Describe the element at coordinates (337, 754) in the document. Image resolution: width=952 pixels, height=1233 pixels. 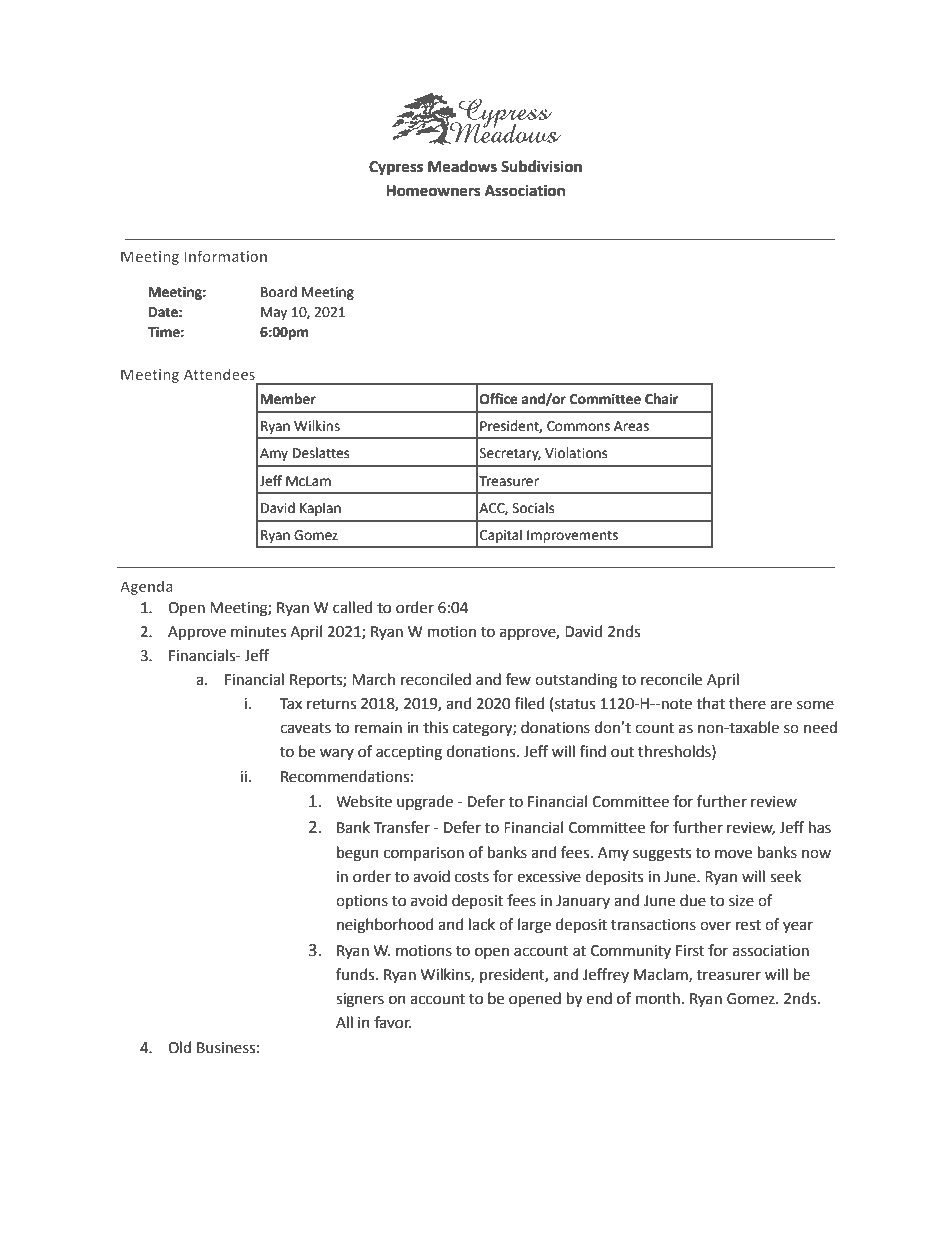
I see `wary` at that location.
